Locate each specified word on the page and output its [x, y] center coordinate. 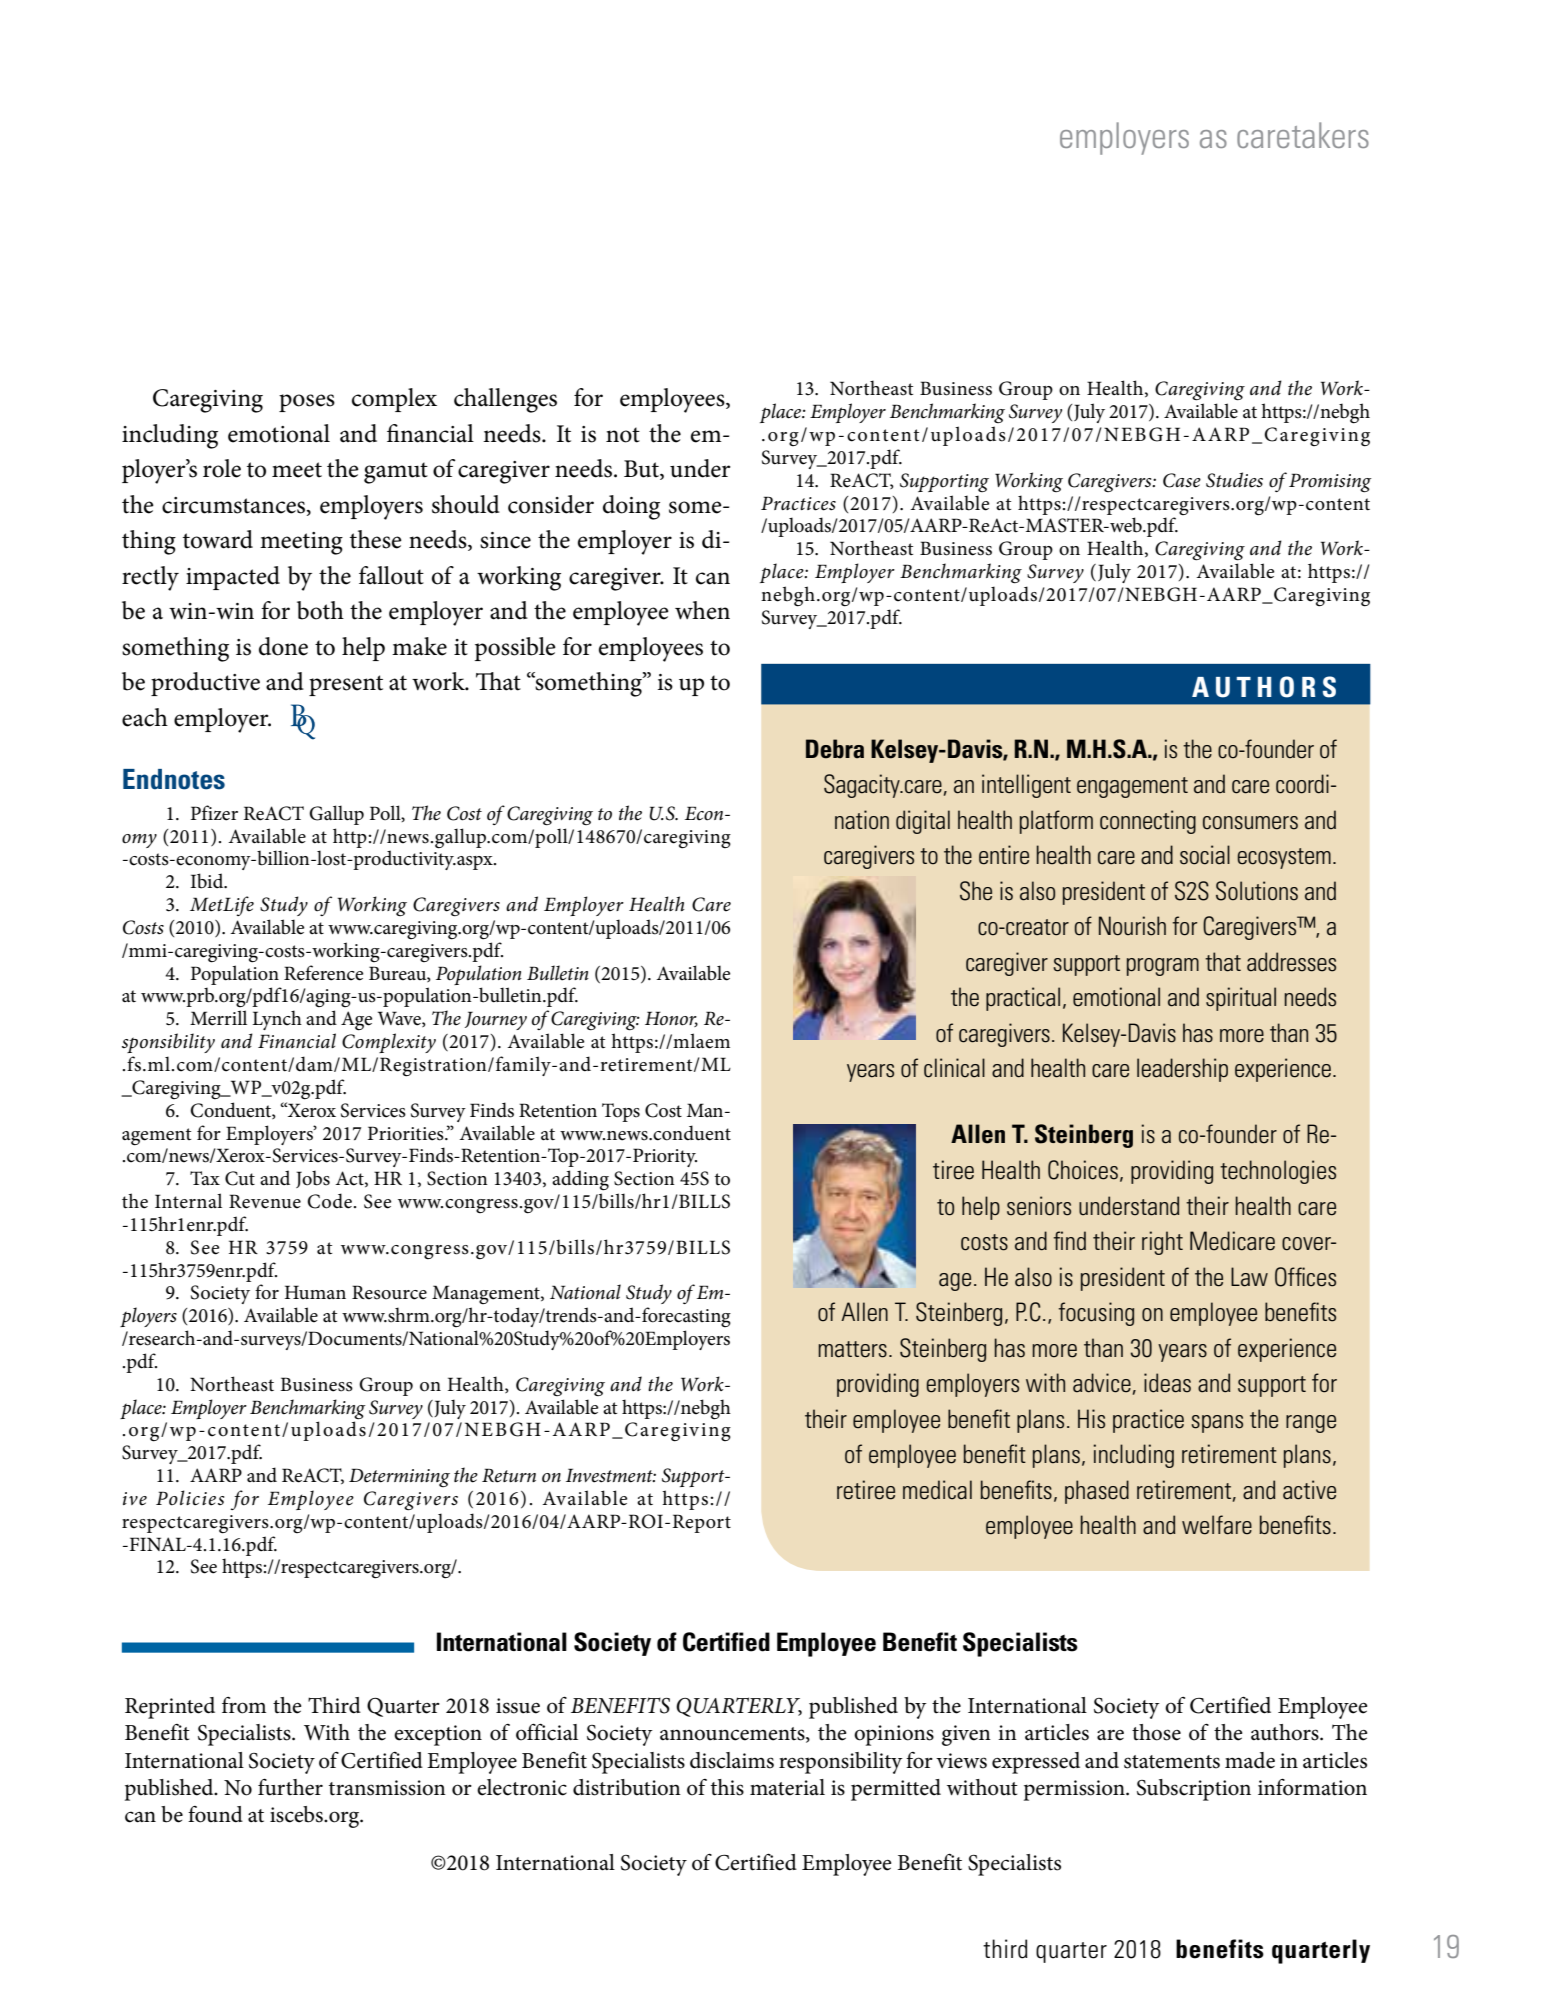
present [346, 685]
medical [937, 1490]
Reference [323, 973]
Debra [835, 749]
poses [307, 403]
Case [1182, 480]
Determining [399, 1477]
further [290, 1787]
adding [580, 1180]
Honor [671, 1019]
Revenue [265, 1201]
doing [631, 507]
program [1163, 967]
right [1162, 1243]
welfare [1217, 1525]
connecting [1148, 822]
